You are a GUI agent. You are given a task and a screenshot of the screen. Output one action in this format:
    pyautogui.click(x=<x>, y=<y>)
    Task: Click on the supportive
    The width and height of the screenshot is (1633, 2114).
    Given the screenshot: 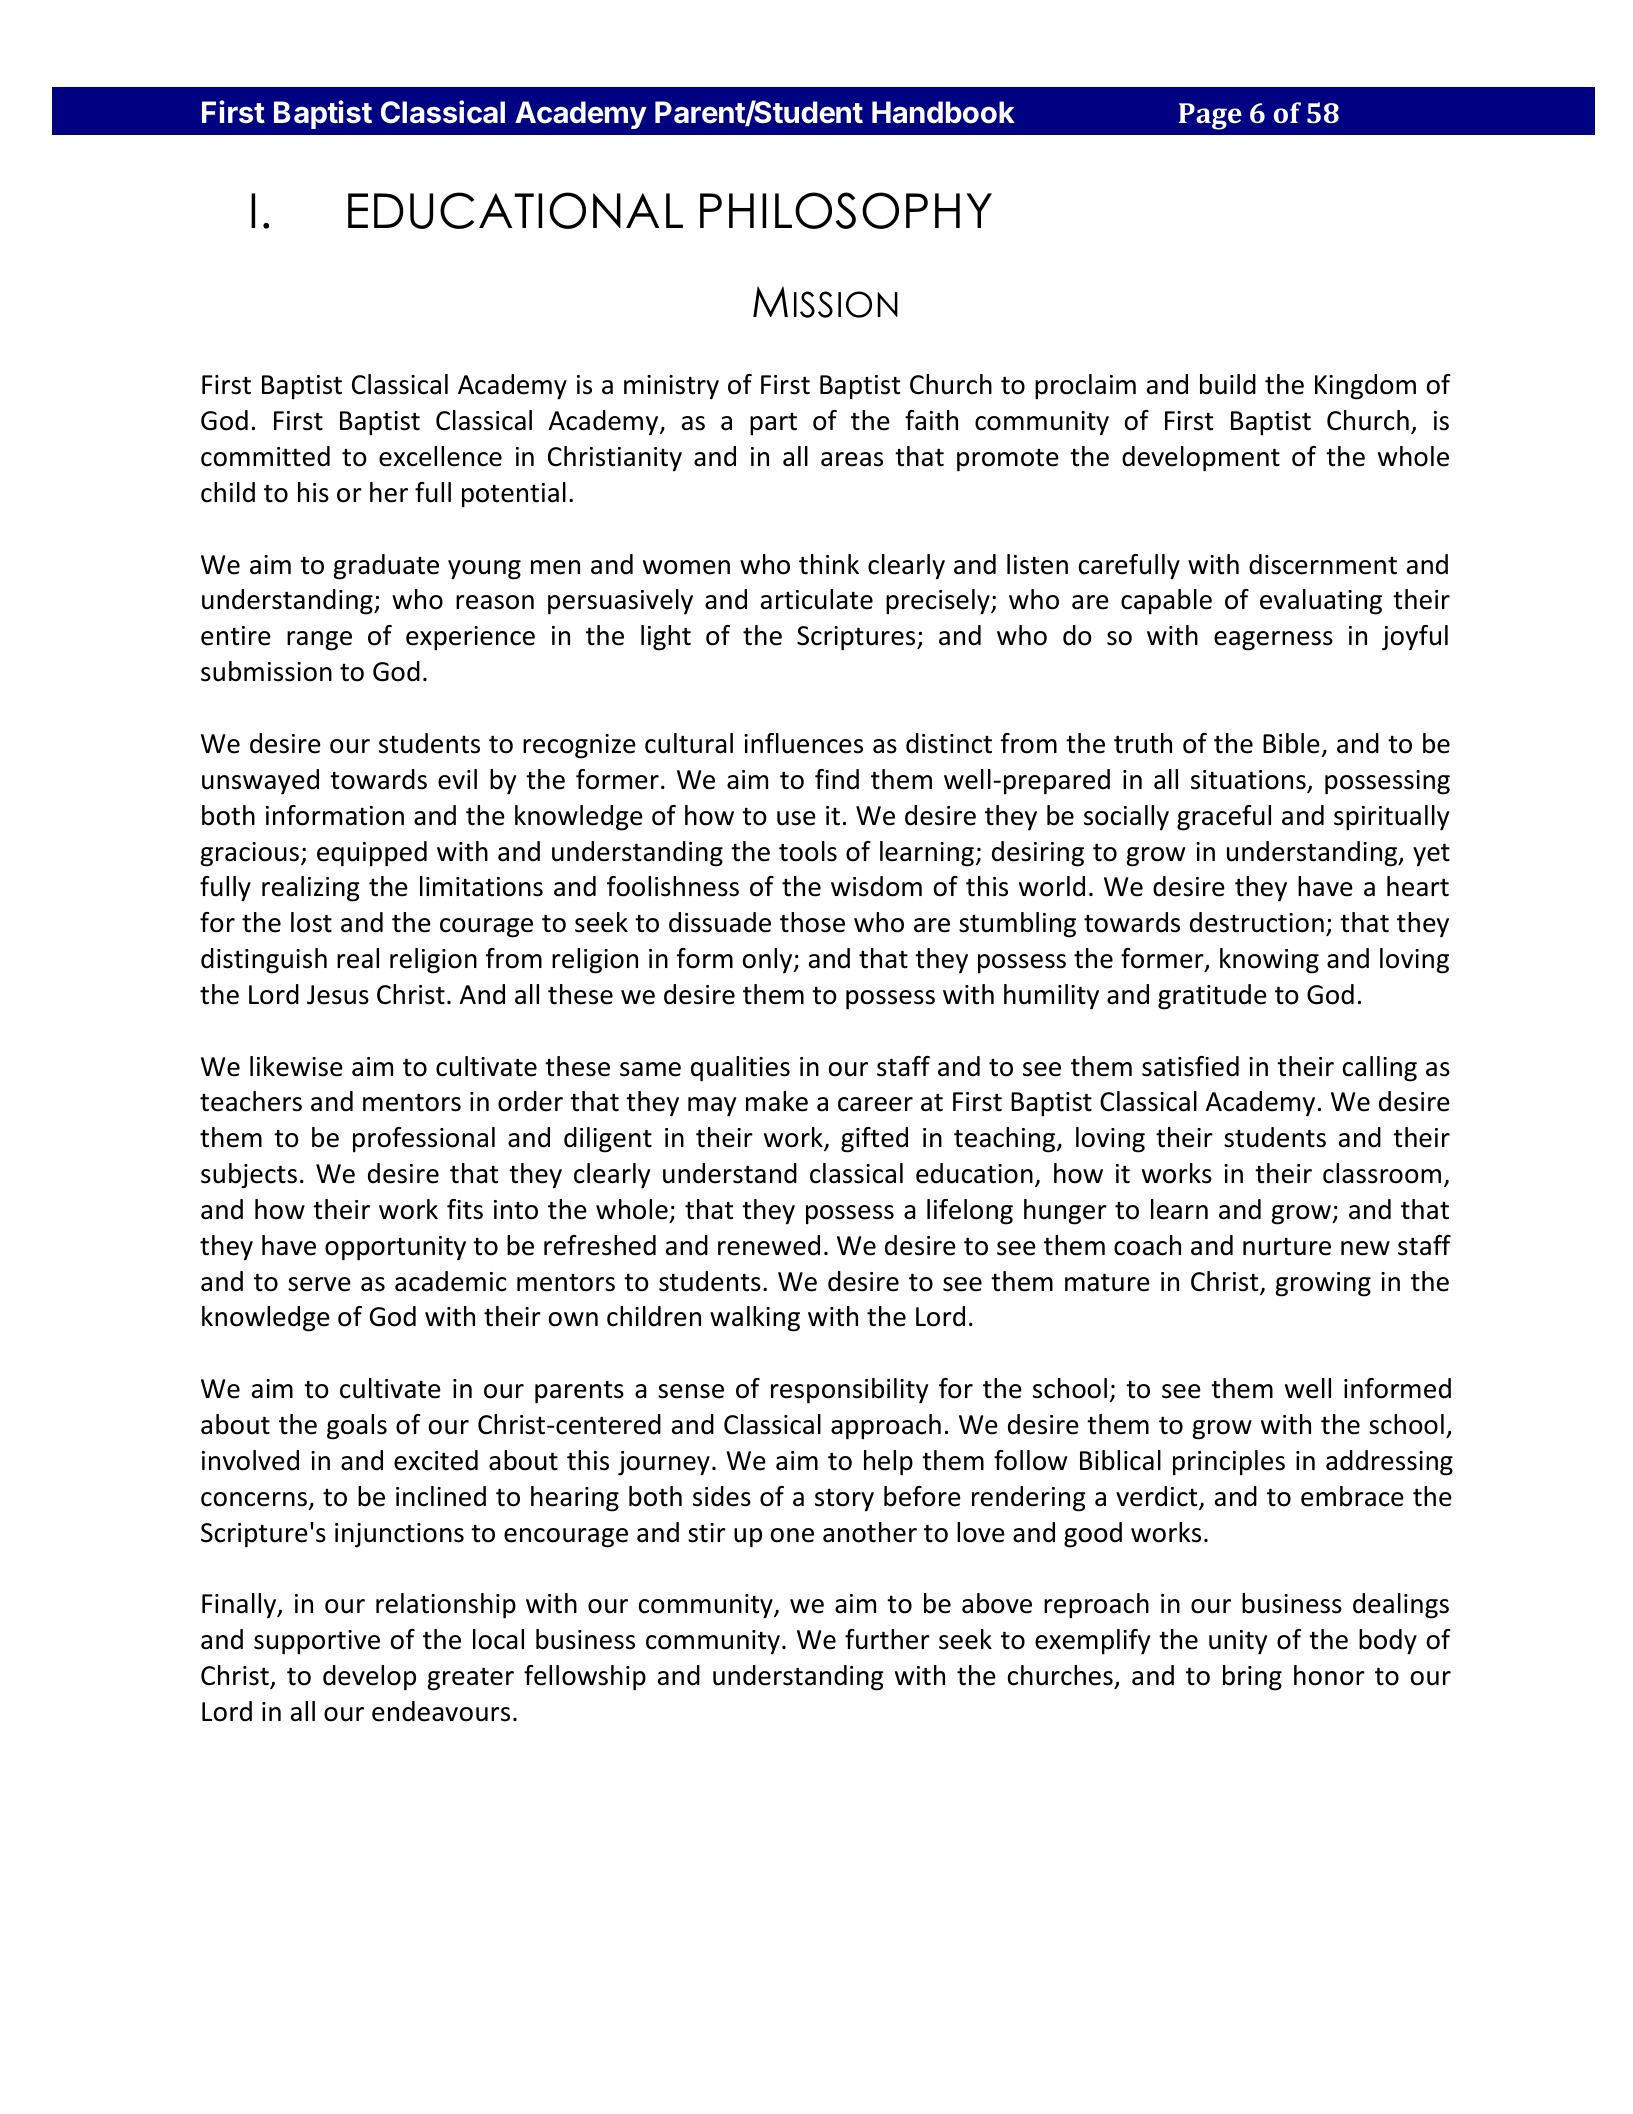 What is the action you would take?
    pyautogui.click(x=317, y=1642)
